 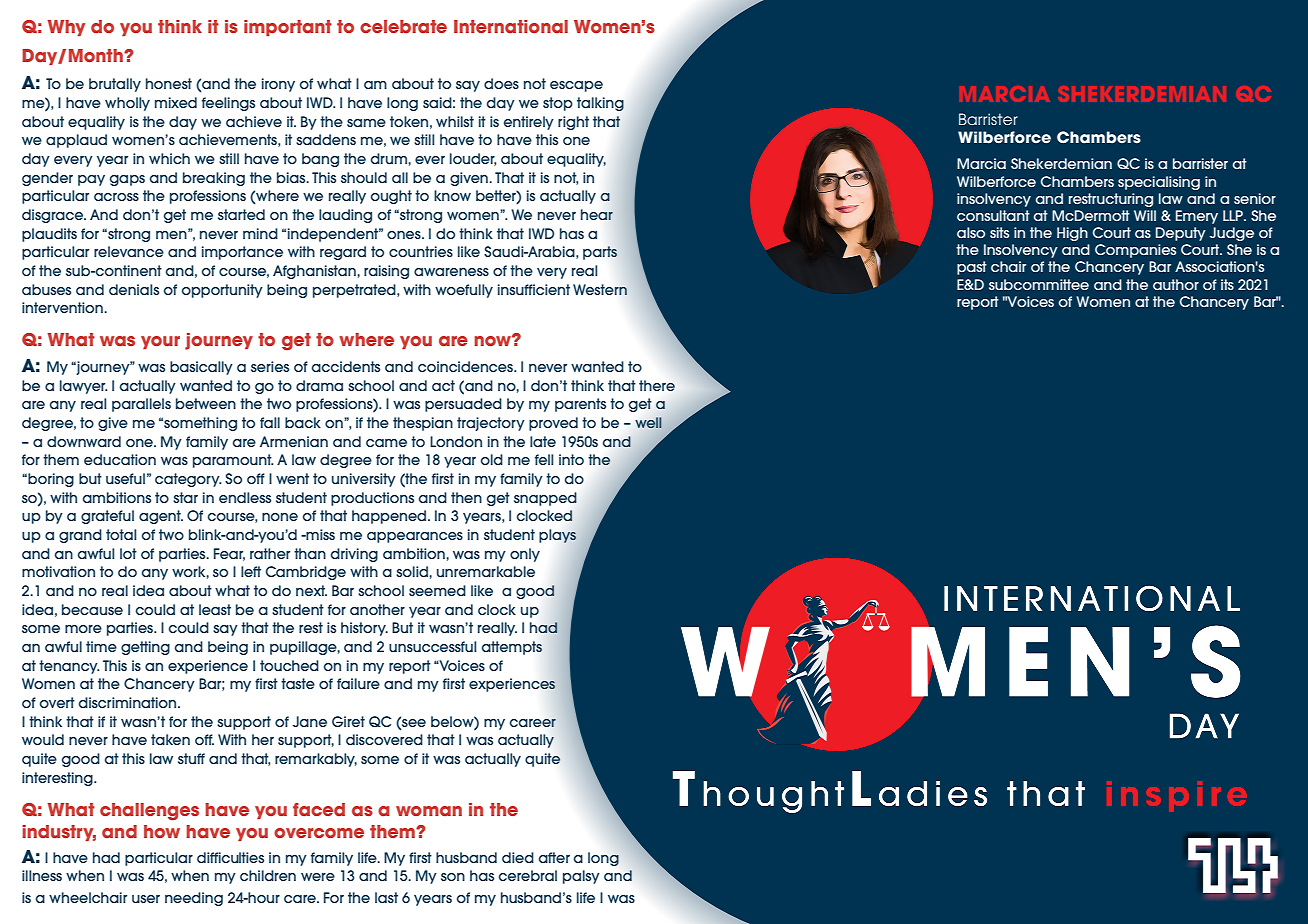 I want to click on author, so click(x=1176, y=284).
